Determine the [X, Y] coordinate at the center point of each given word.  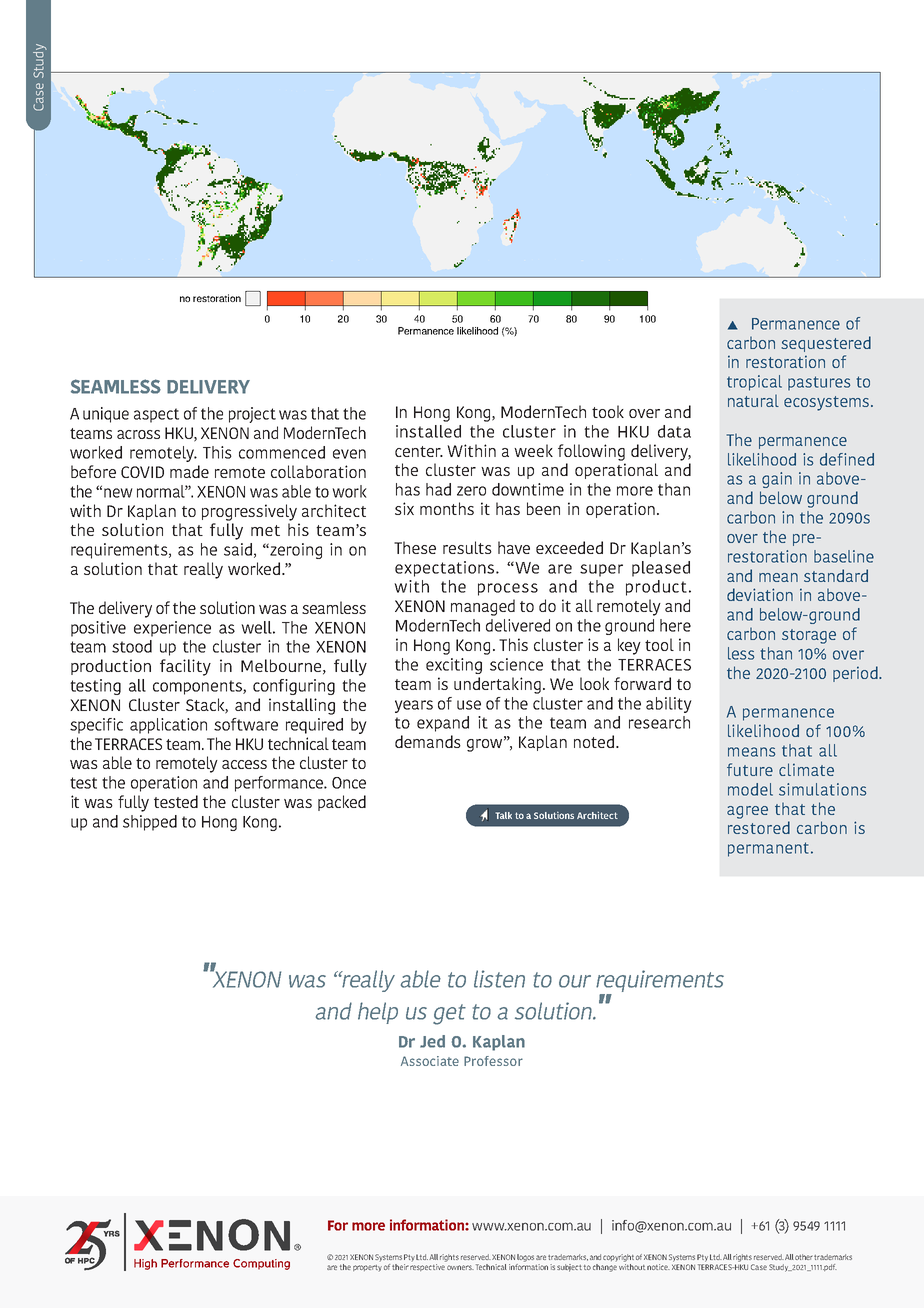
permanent [768, 849]
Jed [432, 1041]
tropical [754, 383]
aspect [156, 415]
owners [460, 1267]
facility [185, 667]
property [367, 1268]
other [804, 1257]
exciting [454, 666]
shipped [150, 823]
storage [809, 636]
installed [428, 431]
